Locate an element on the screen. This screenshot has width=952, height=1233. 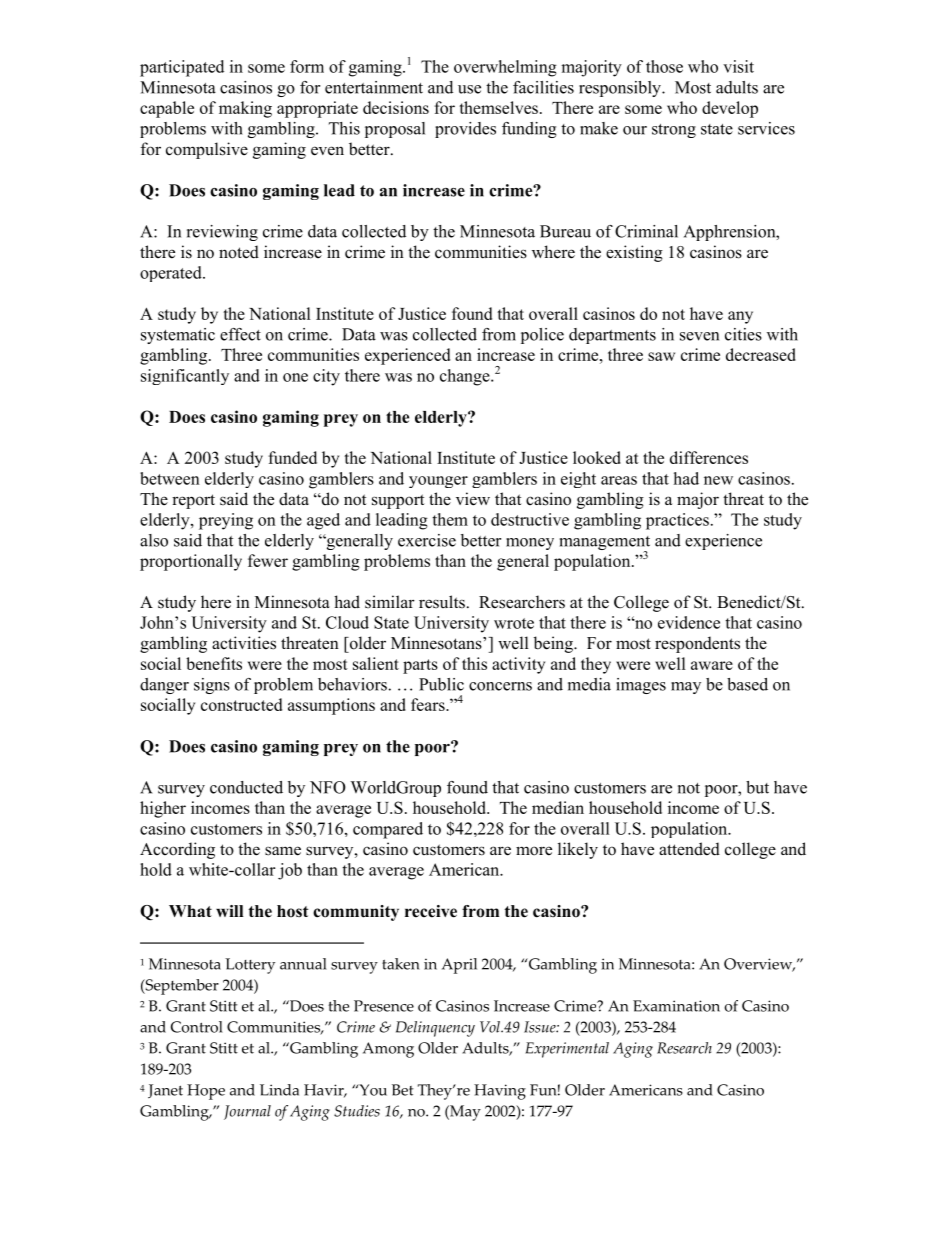
Having is located at coordinates (500, 1092).
